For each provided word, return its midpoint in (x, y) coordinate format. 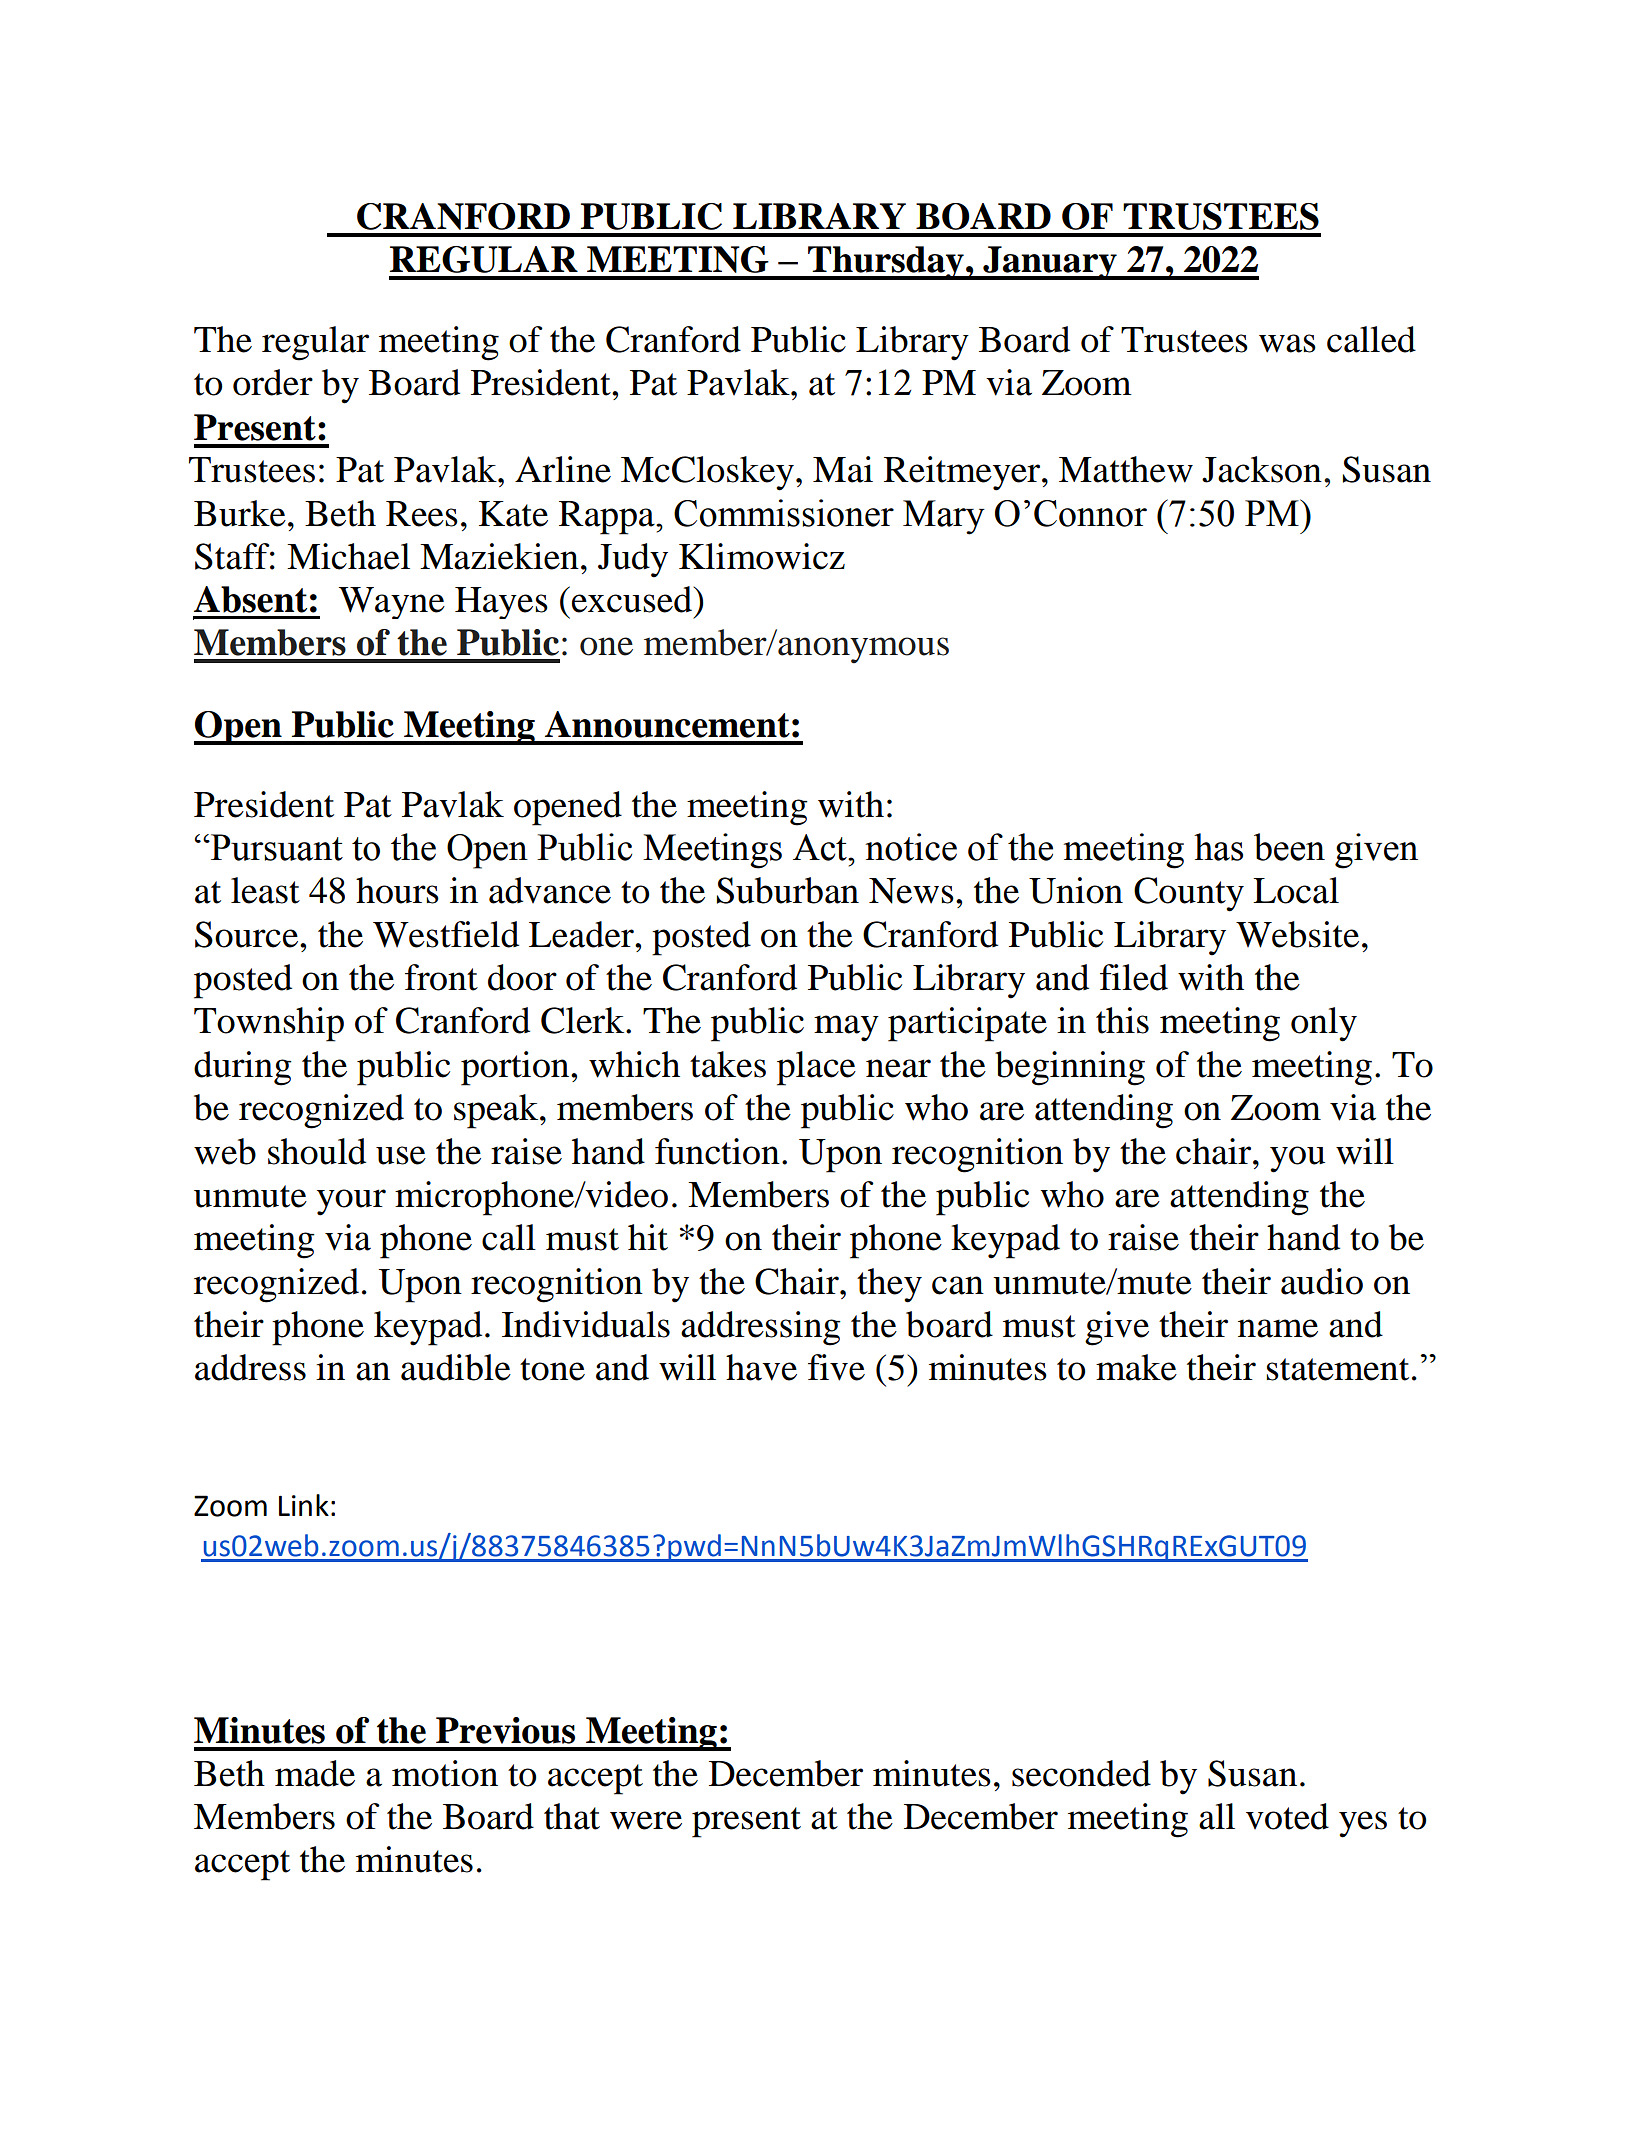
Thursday (886, 263)
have (761, 1367)
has (1218, 847)
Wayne (392, 603)
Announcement (667, 724)
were (646, 1820)
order (273, 382)
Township (269, 1024)
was (1287, 343)
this (1122, 1020)
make (1136, 1367)
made (315, 1773)
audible (456, 1367)
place (816, 1068)
